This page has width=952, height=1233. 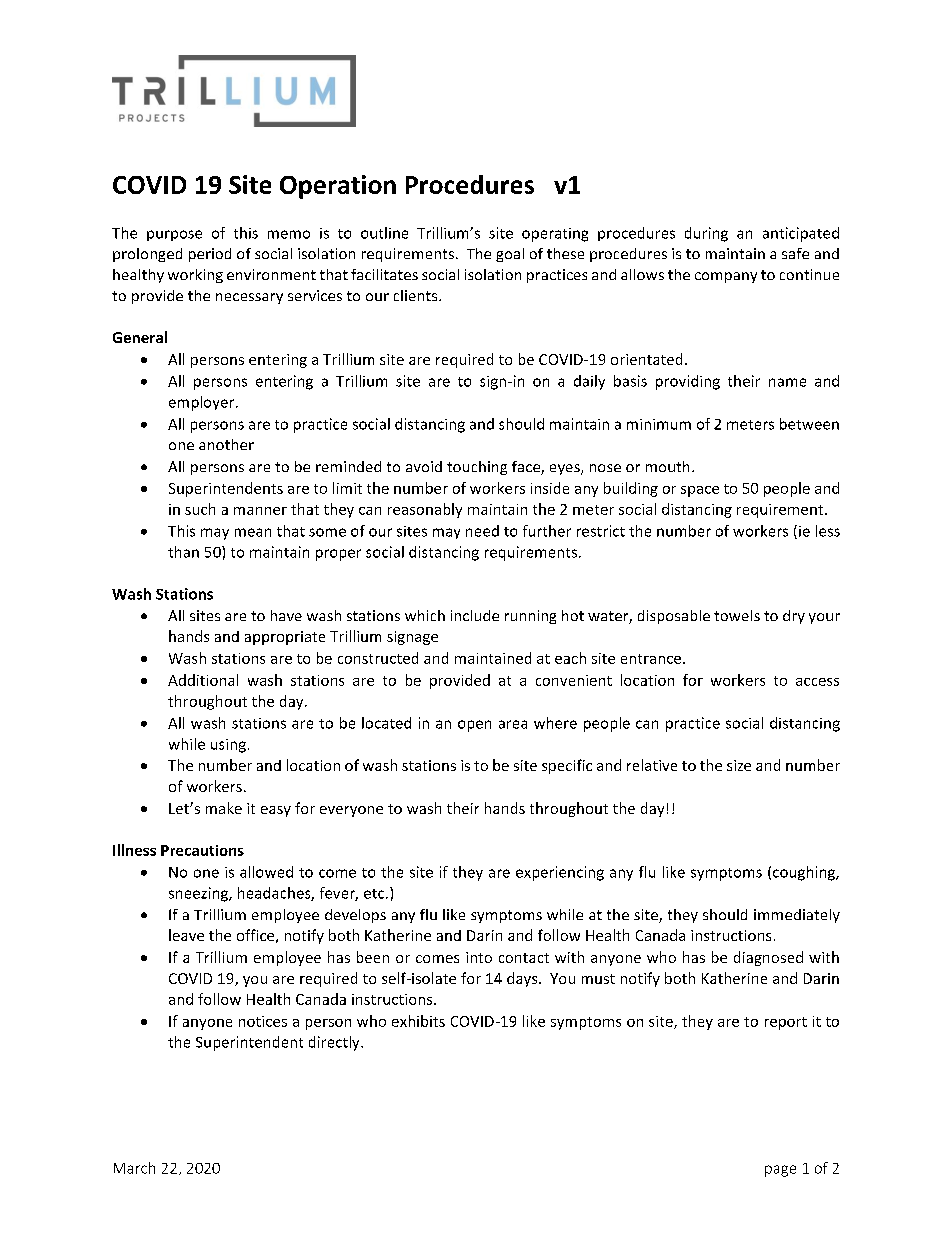 I want to click on leave, so click(x=186, y=935).
